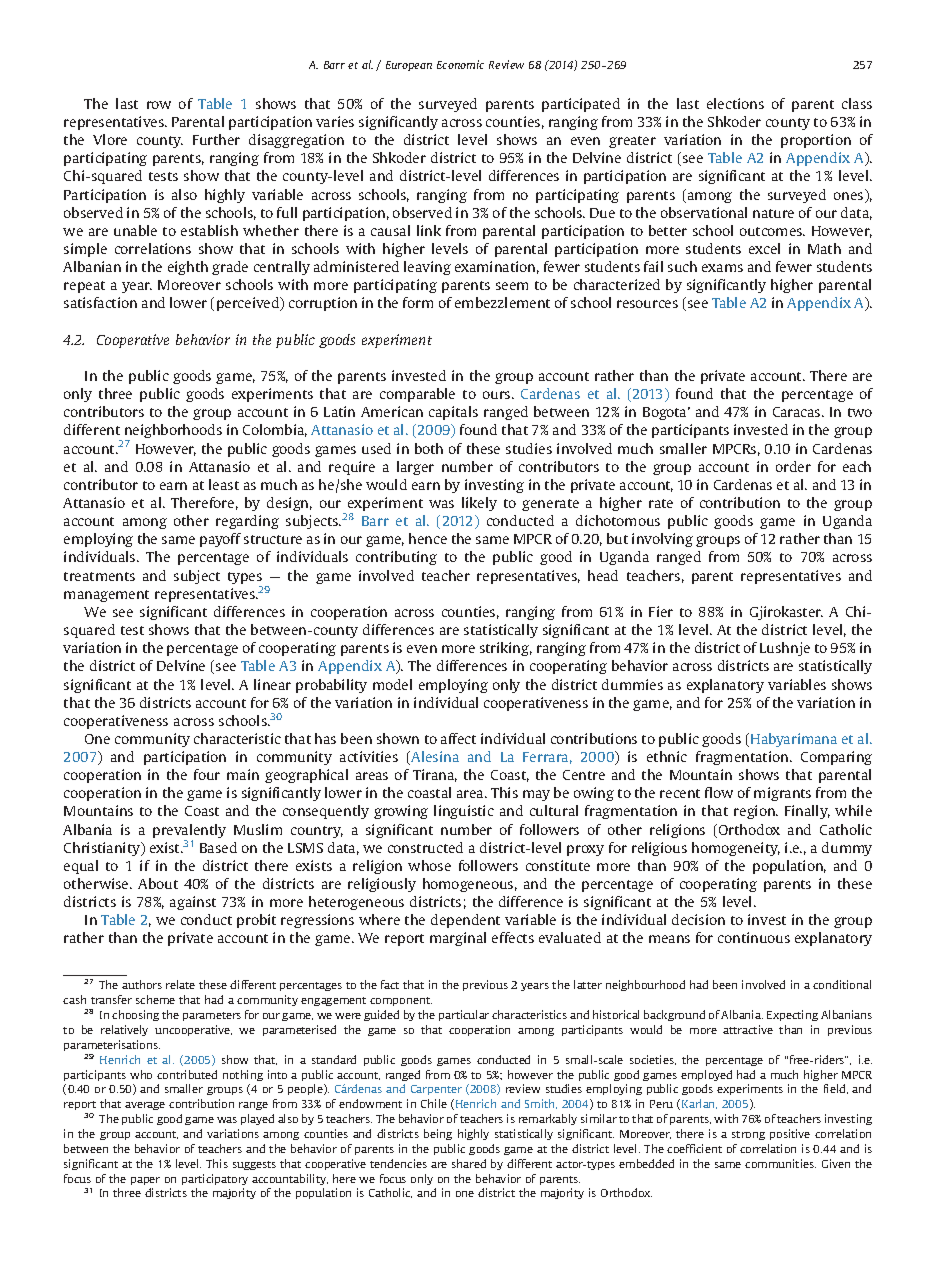 This screenshot has height=1288, width=944. What do you see at coordinates (106, 596) in the screenshot?
I see `management` at bounding box center [106, 596].
